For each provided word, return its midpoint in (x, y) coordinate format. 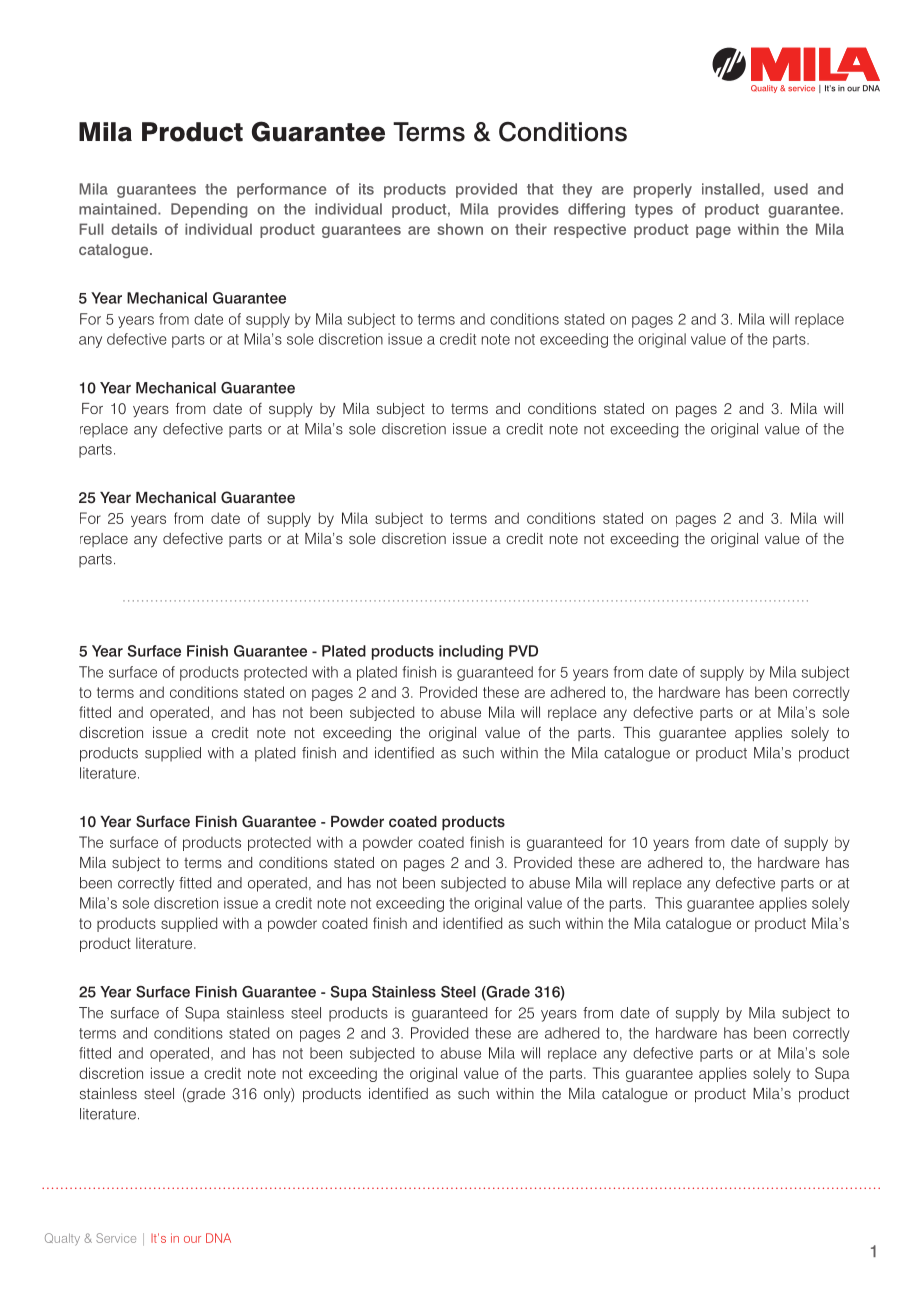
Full (91, 229)
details (134, 229)
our (192, 1239)
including (471, 652)
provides (528, 210)
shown (460, 229)
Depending (209, 210)
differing (596, 210)
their (531, 229)
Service (116, 1238)
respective (590, 230)
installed (731, 189)
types (654, 211)
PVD (523, 651)
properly (663, 190)
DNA (218, 1238)
